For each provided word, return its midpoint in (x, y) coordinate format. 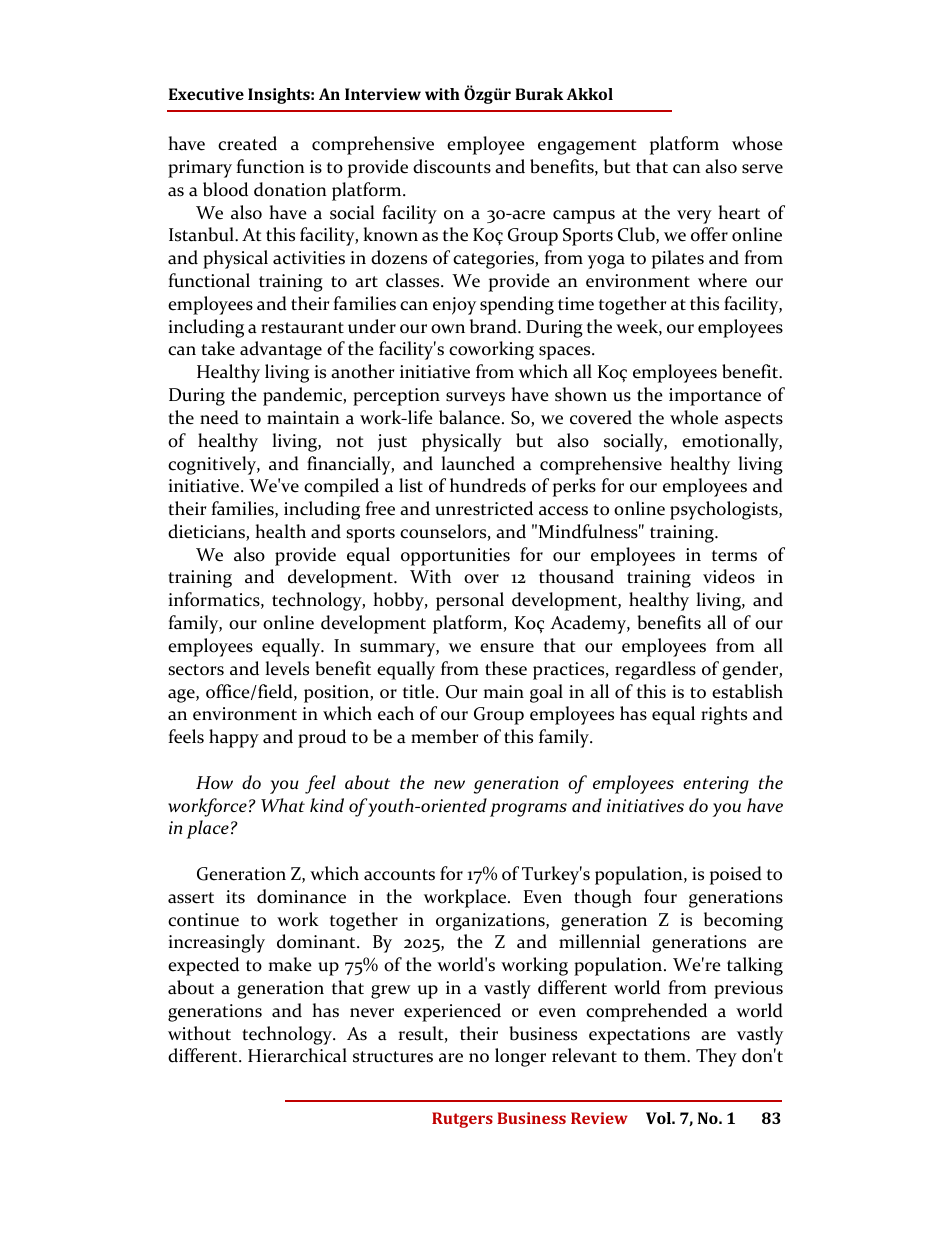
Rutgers (462, 1120)
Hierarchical (297, 1055)
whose (757, 143)
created (247, 143)
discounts (452, 166)
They (716, 1057)
